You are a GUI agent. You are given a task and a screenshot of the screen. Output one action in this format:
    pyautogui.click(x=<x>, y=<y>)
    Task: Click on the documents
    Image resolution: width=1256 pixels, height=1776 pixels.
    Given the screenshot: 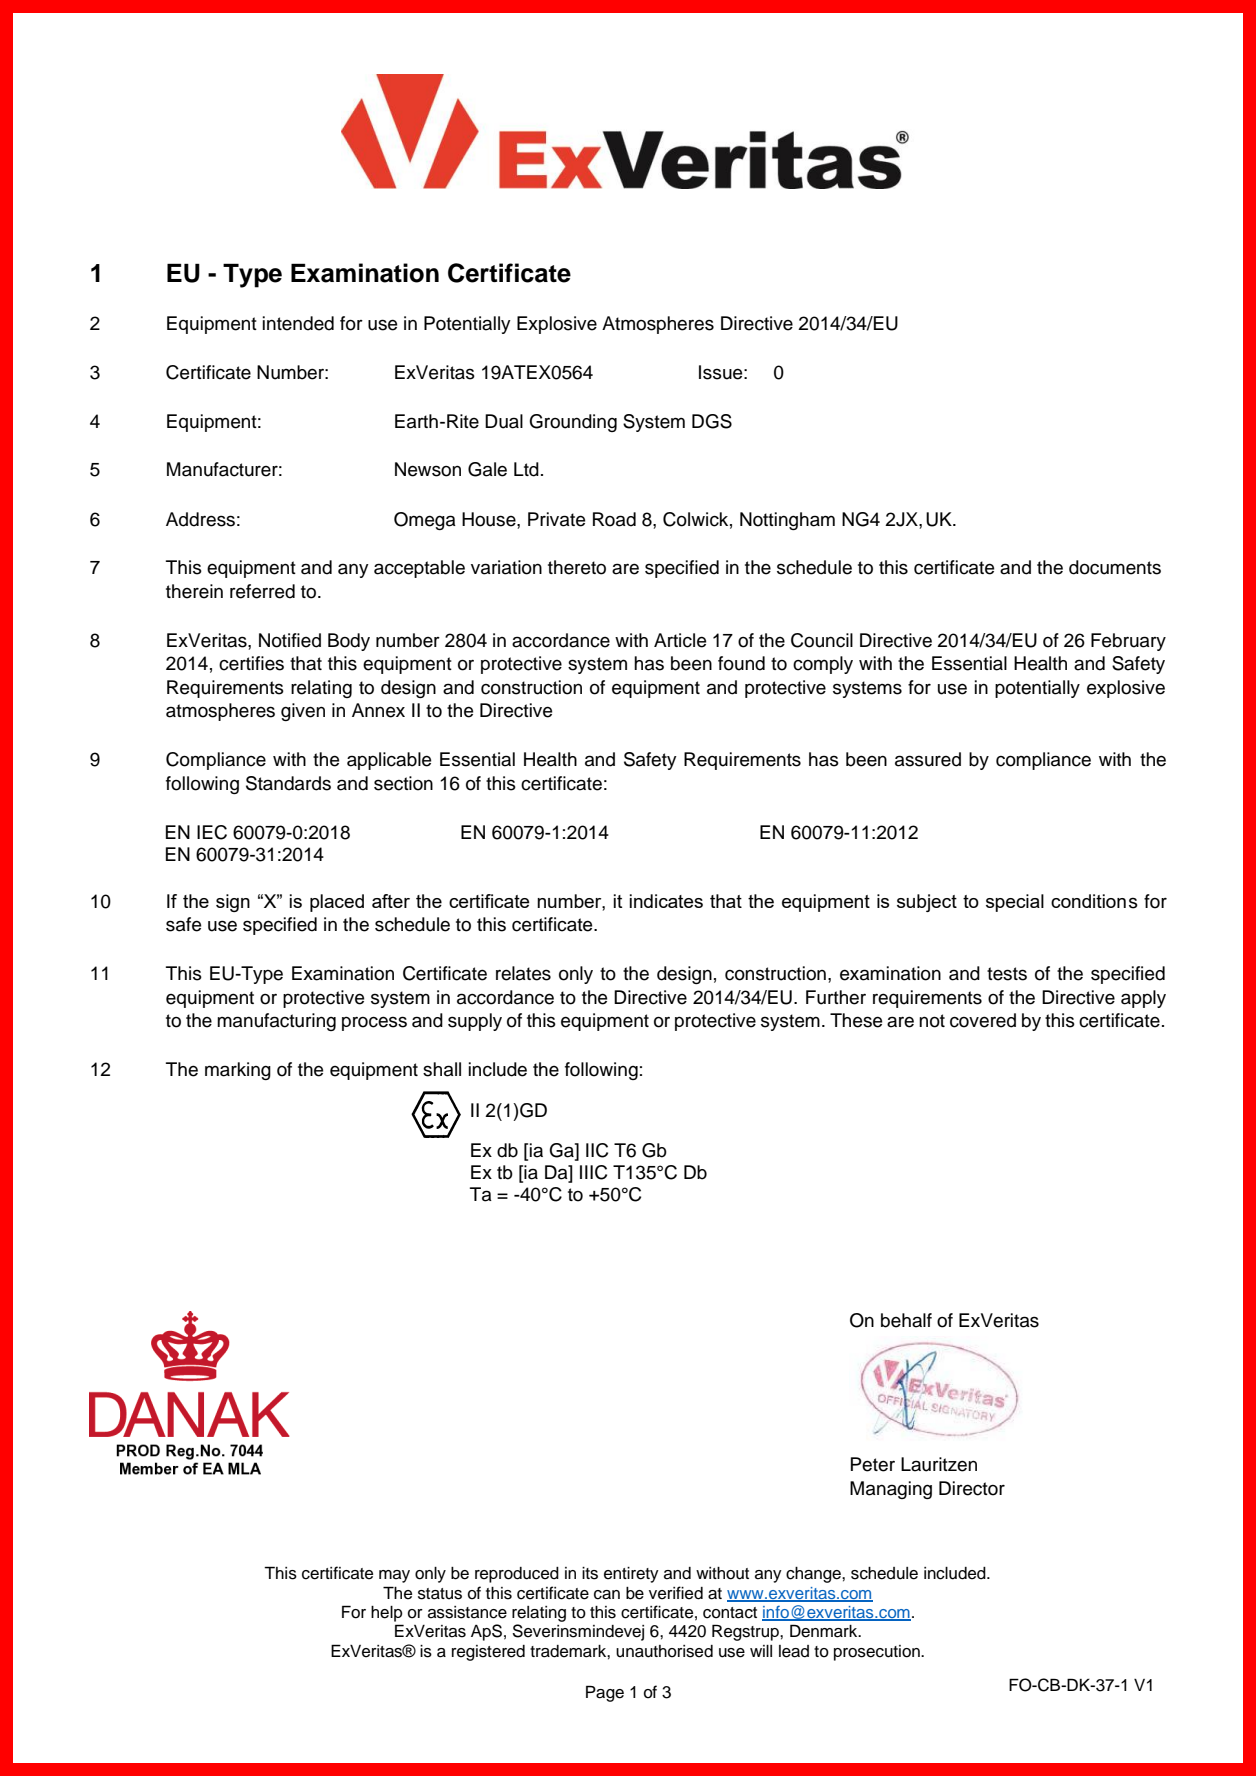 What is the action you would take?
    pyautogui.click(x=1115, y=567)
